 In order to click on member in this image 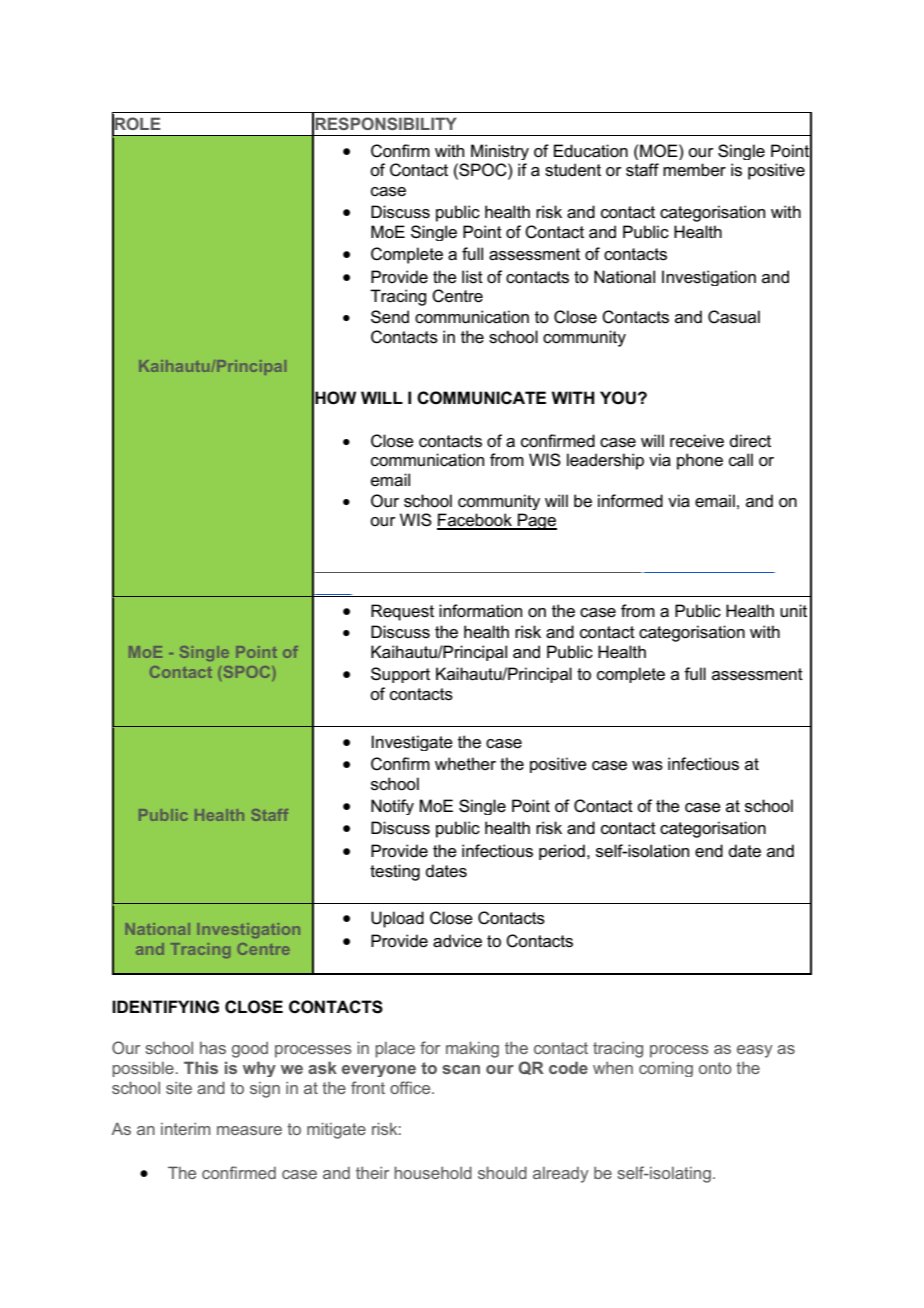, I will do `click(694, 170)`.
